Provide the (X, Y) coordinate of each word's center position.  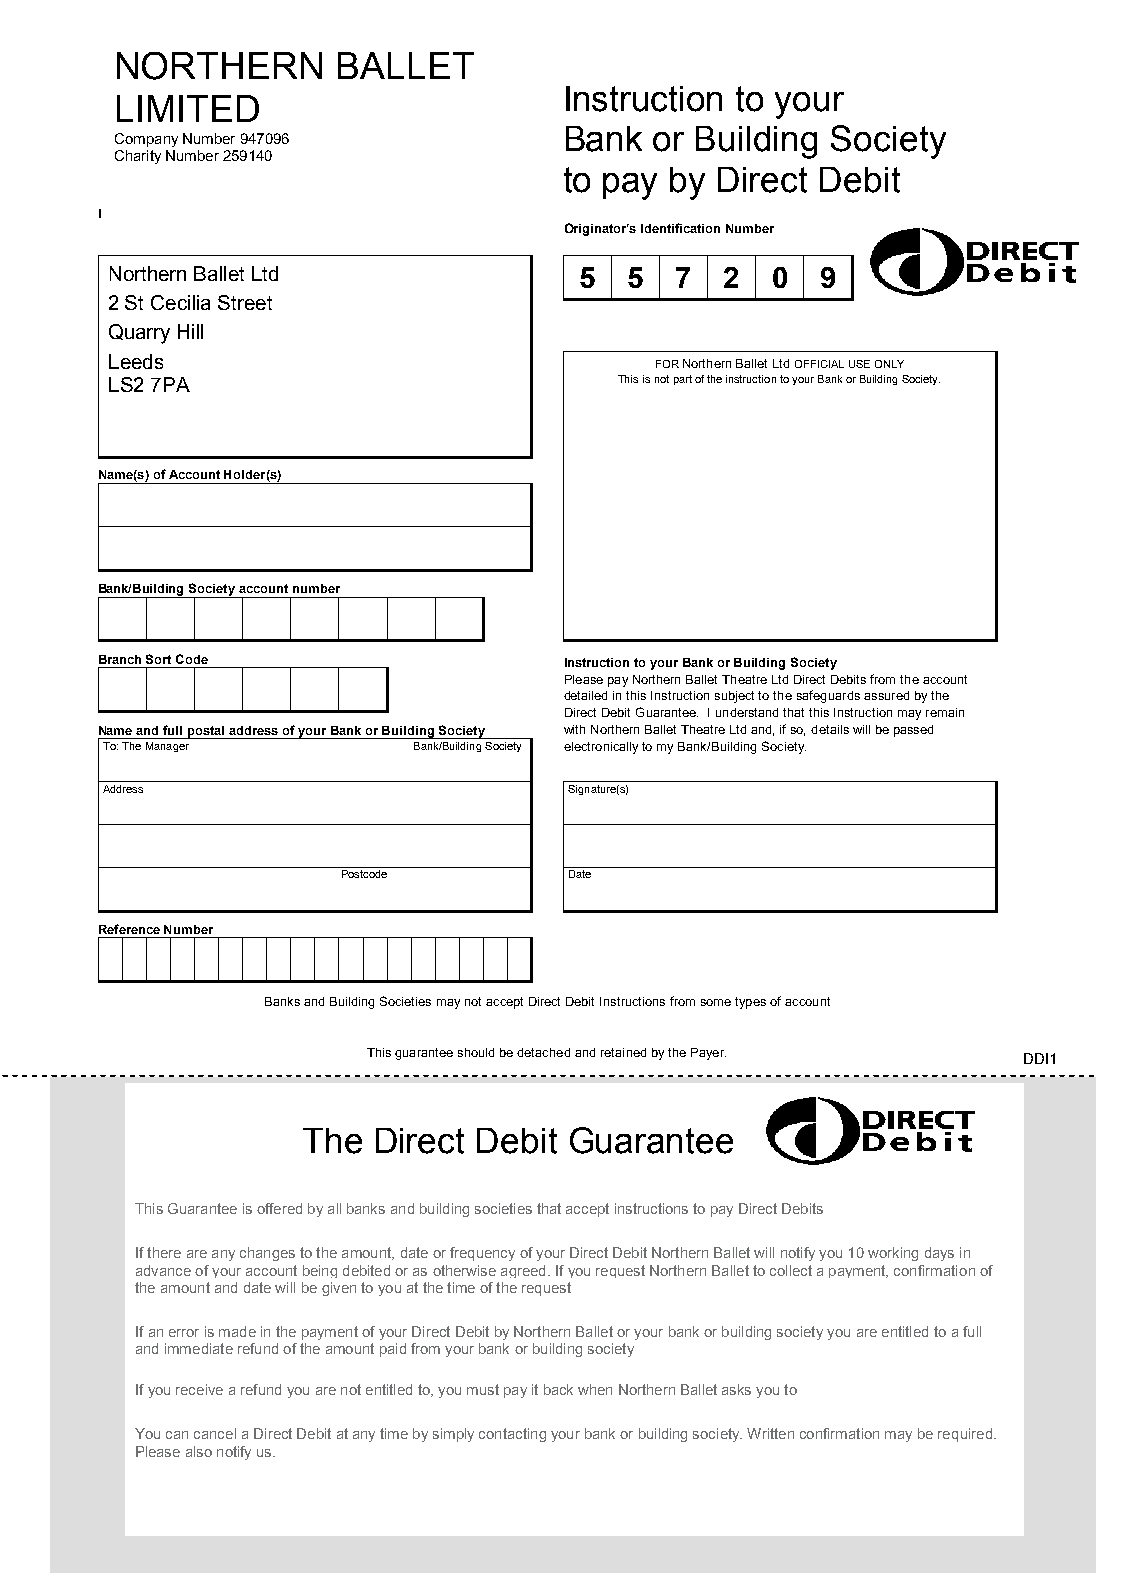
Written (770, 1433)
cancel (215, 1433)
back (558, 1389)
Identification (680, 228)
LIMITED (188, 108)
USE (859, 364)
